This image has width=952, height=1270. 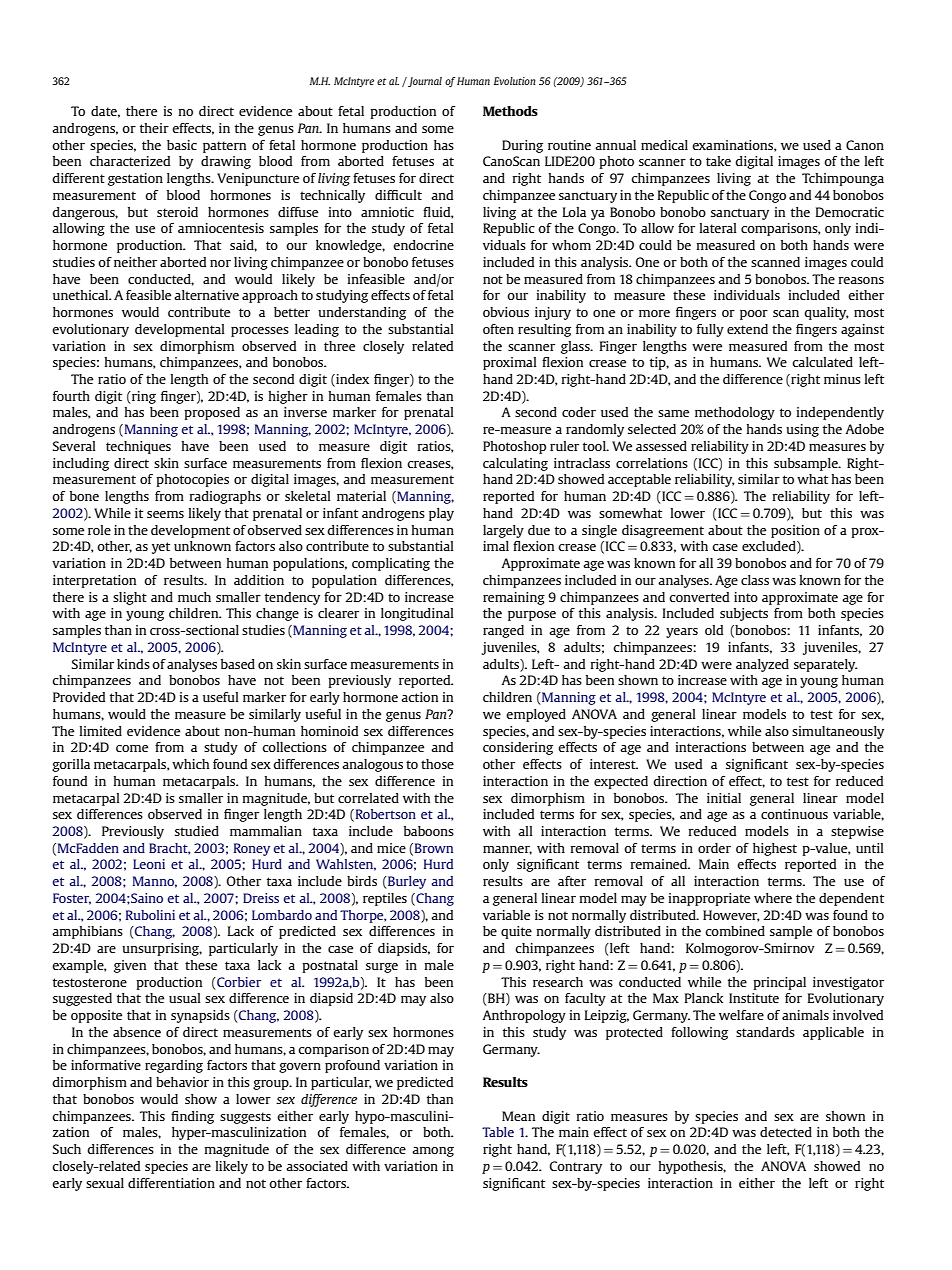 I want to click on sexual, so click(x=105, y=1183).
